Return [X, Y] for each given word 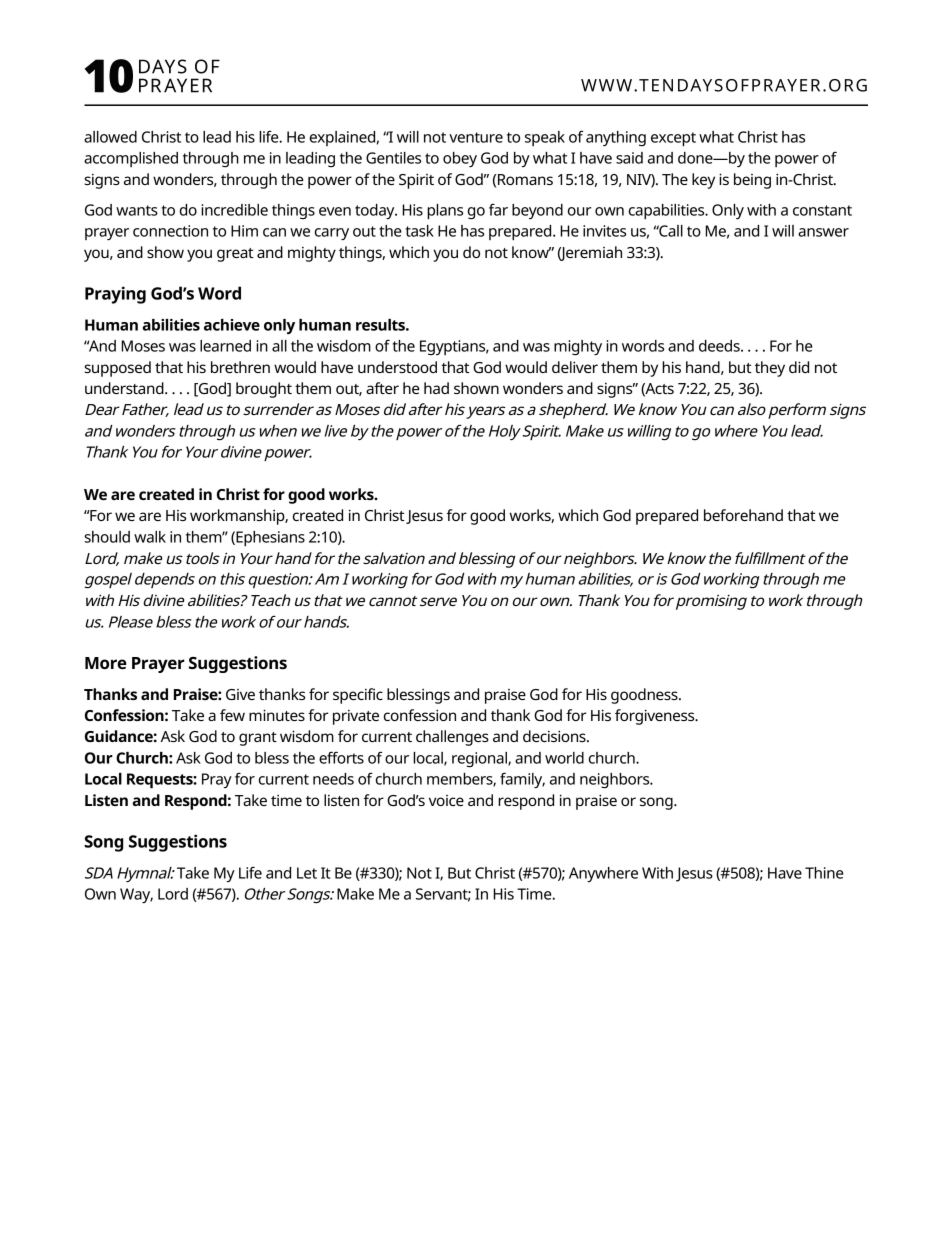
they [770, 369]
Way [136, 895]
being [752, 181]
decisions [555, 736]
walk [150, 537]
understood [397, 367]
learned [225, 346]
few [232, 715]
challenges [452, 738]
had [436, 388]
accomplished [131, 159]
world [564, 758]
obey [460, 159]
